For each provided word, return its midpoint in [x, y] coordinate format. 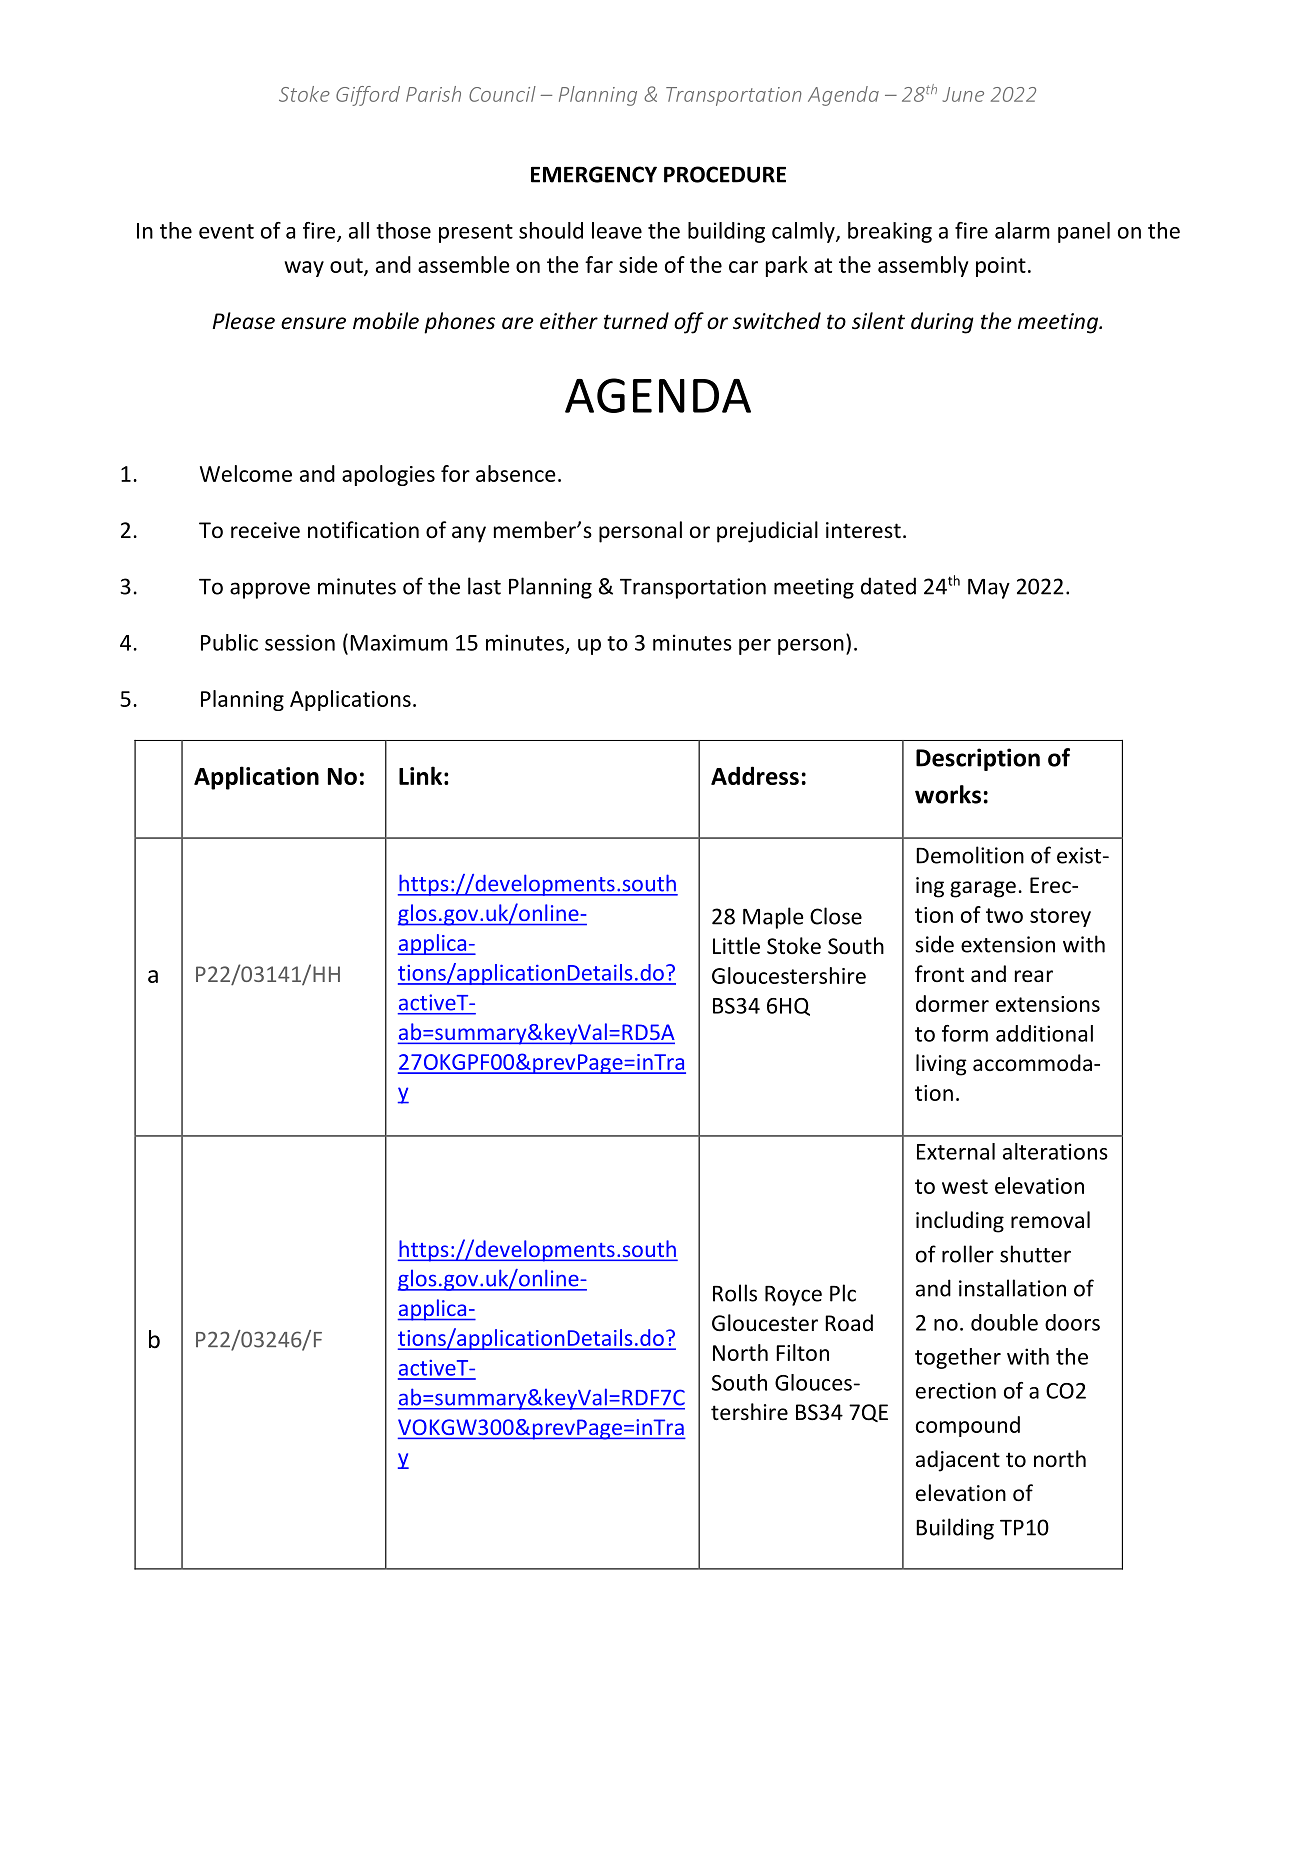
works [948, 794]
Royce [793, 1296]
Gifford [368, 96]
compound [968, 1426]
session [300, 642]
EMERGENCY [594, 174]
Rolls [735, 1293]
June [963, 94]
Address [755, 775]
